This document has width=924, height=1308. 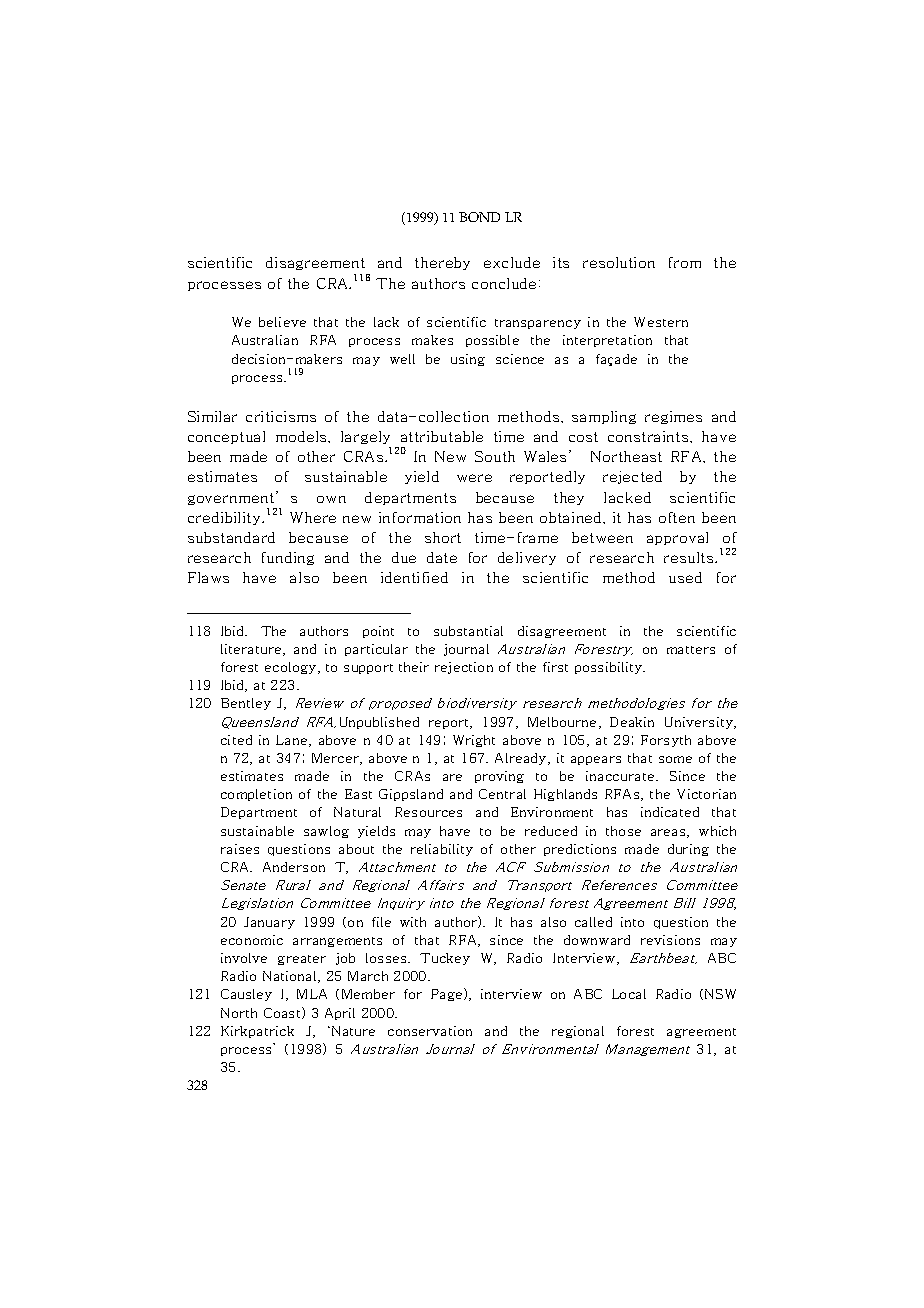 What do you see at coordinates (629, 994) in the document?
I see `Local` at bounding box center [629, 994].
